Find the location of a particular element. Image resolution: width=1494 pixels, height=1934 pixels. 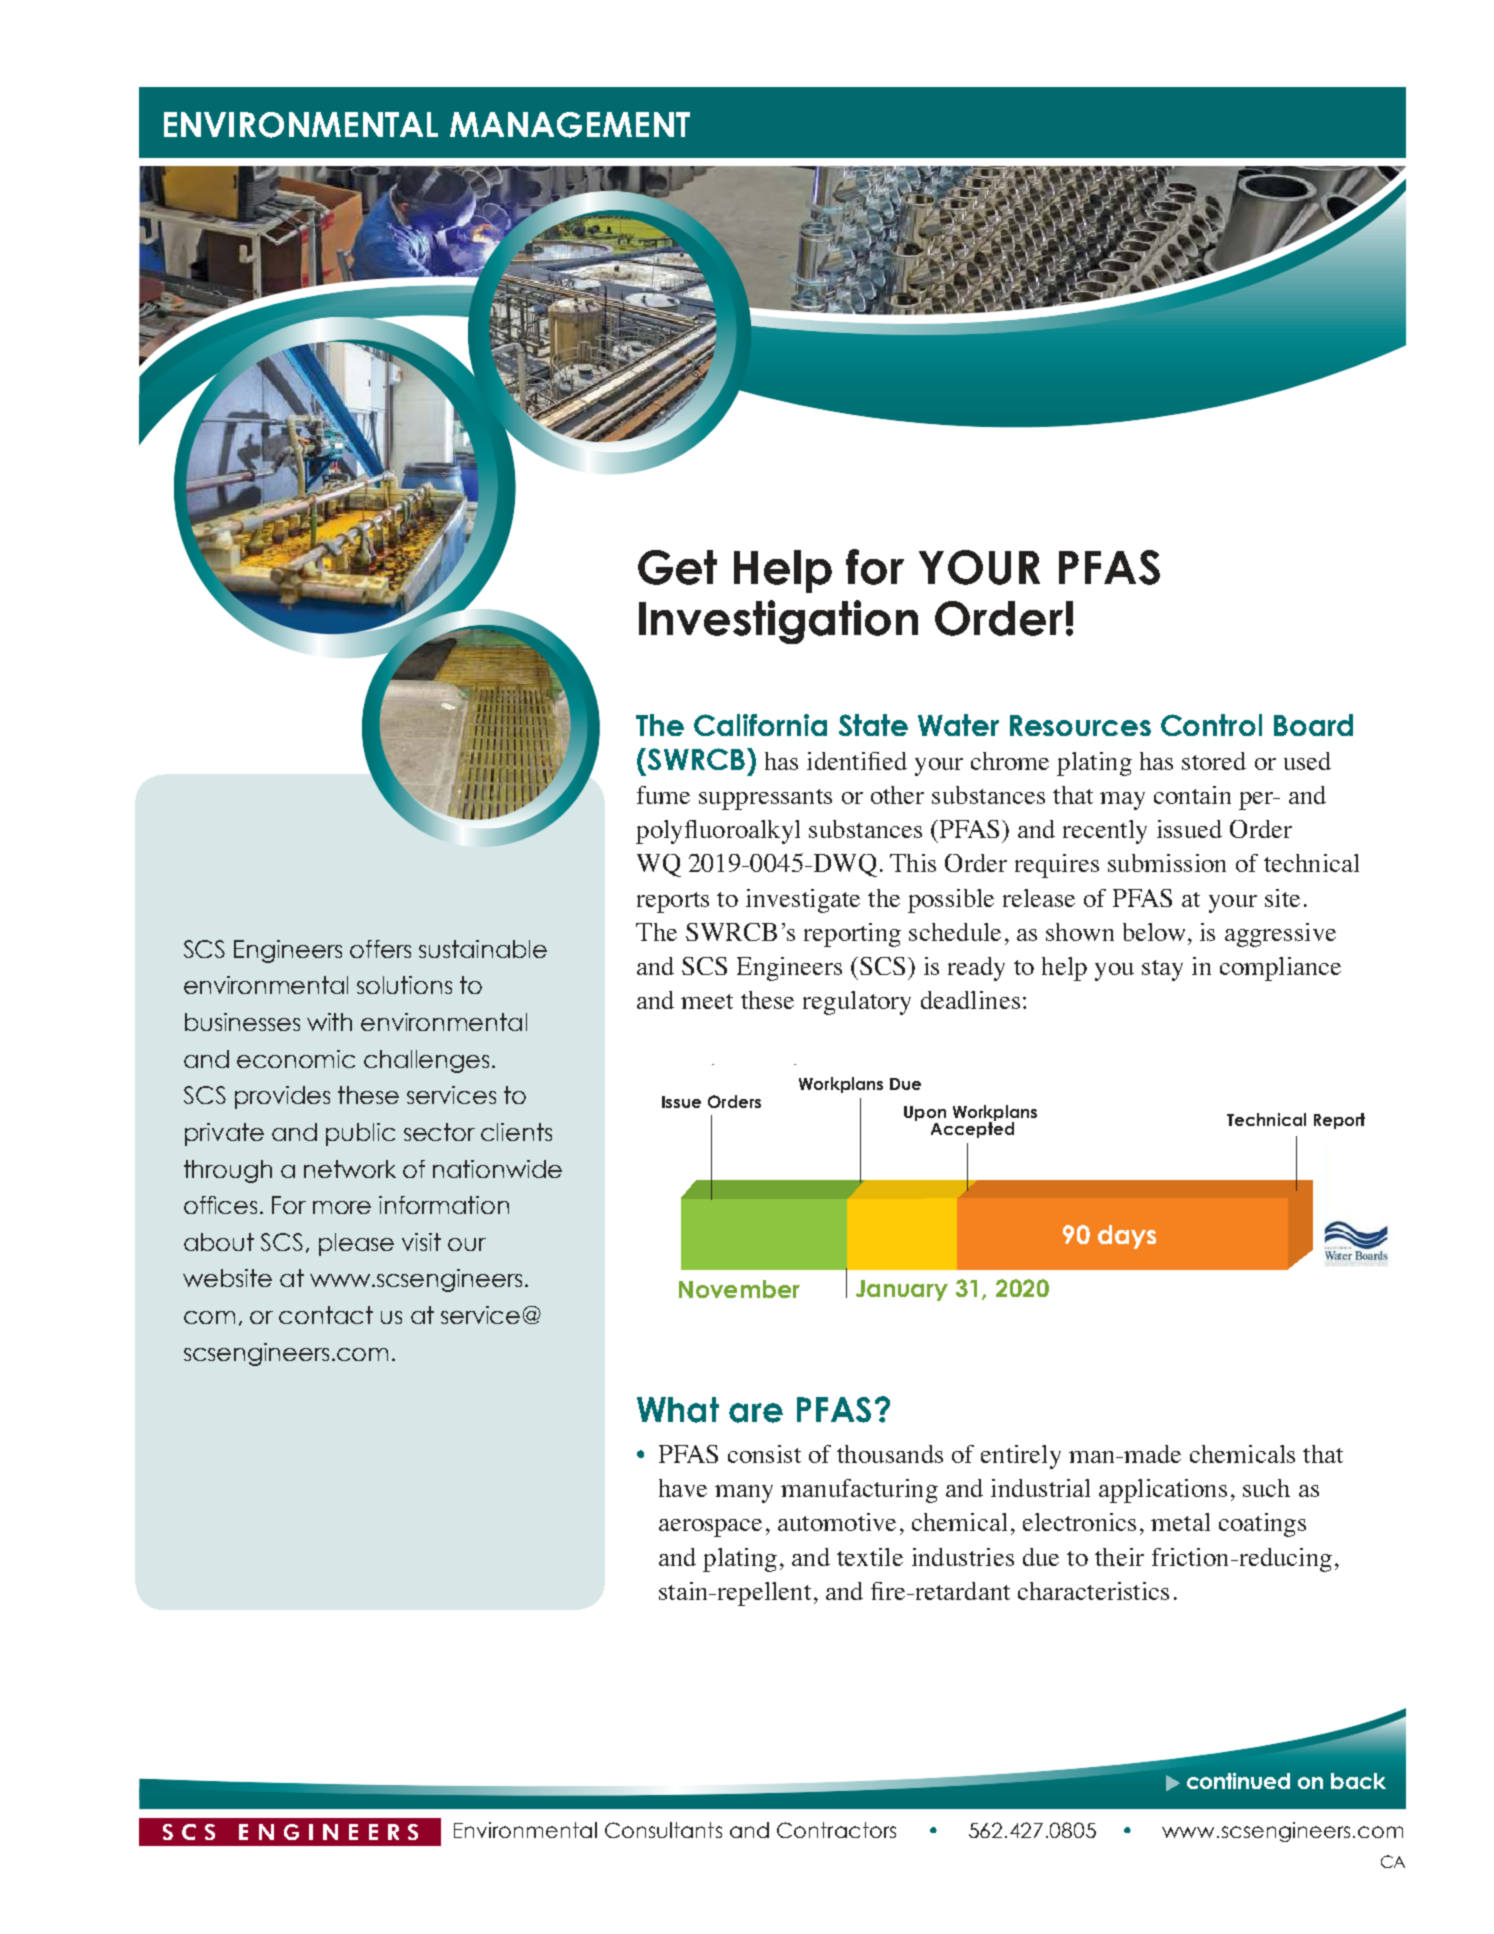

Get is located at coordinates (677, 567).
